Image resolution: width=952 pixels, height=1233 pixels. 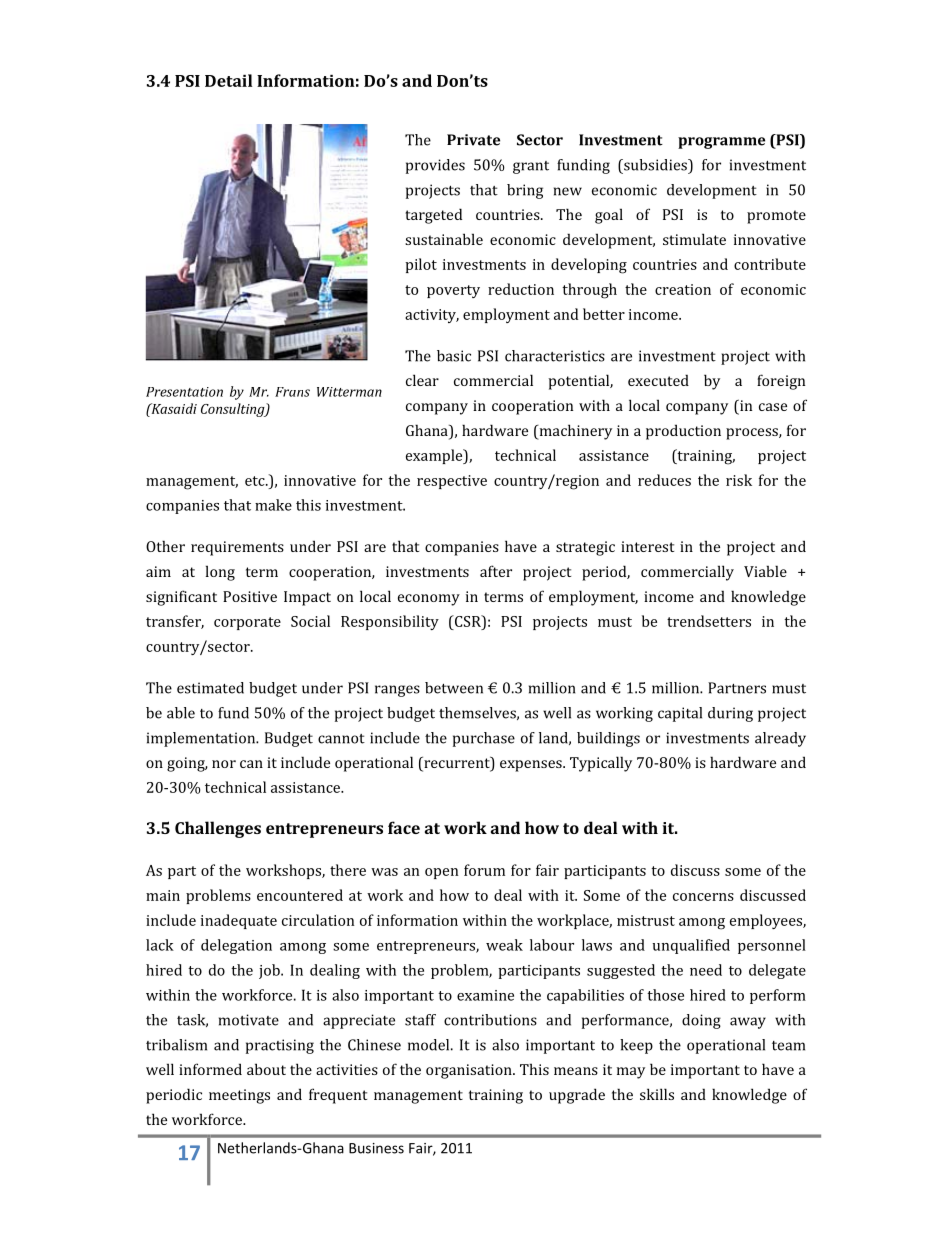 I want to click on meetings, so click(x=239, y=1096).
